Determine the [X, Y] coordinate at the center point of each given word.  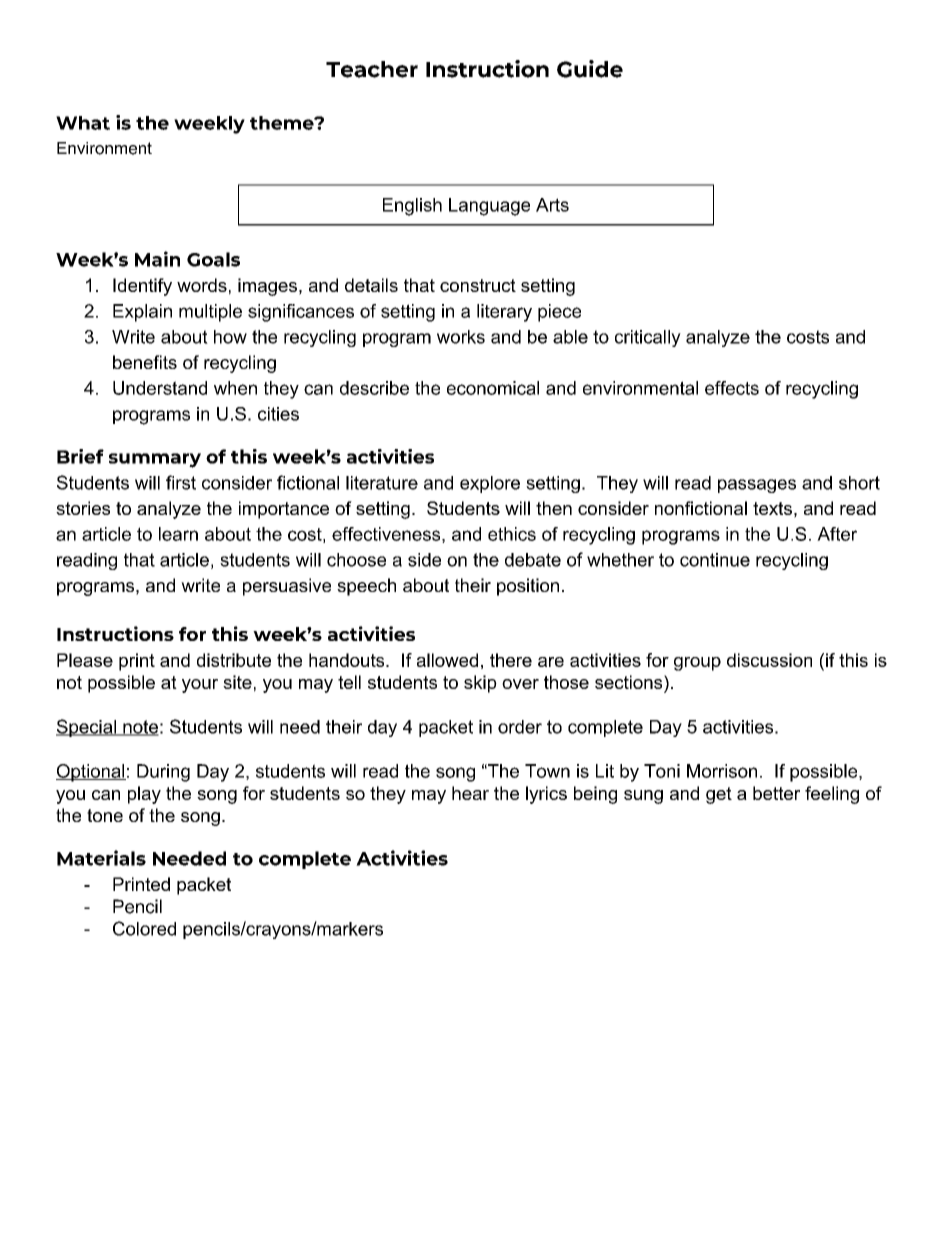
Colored [144, 928]
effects [732, 388]
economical [493, 388]
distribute [234, 660]
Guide [590, 69]
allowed [447, 660]
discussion [769, 660]
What [83, 123]
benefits [145, 362]
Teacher [372, 69]
